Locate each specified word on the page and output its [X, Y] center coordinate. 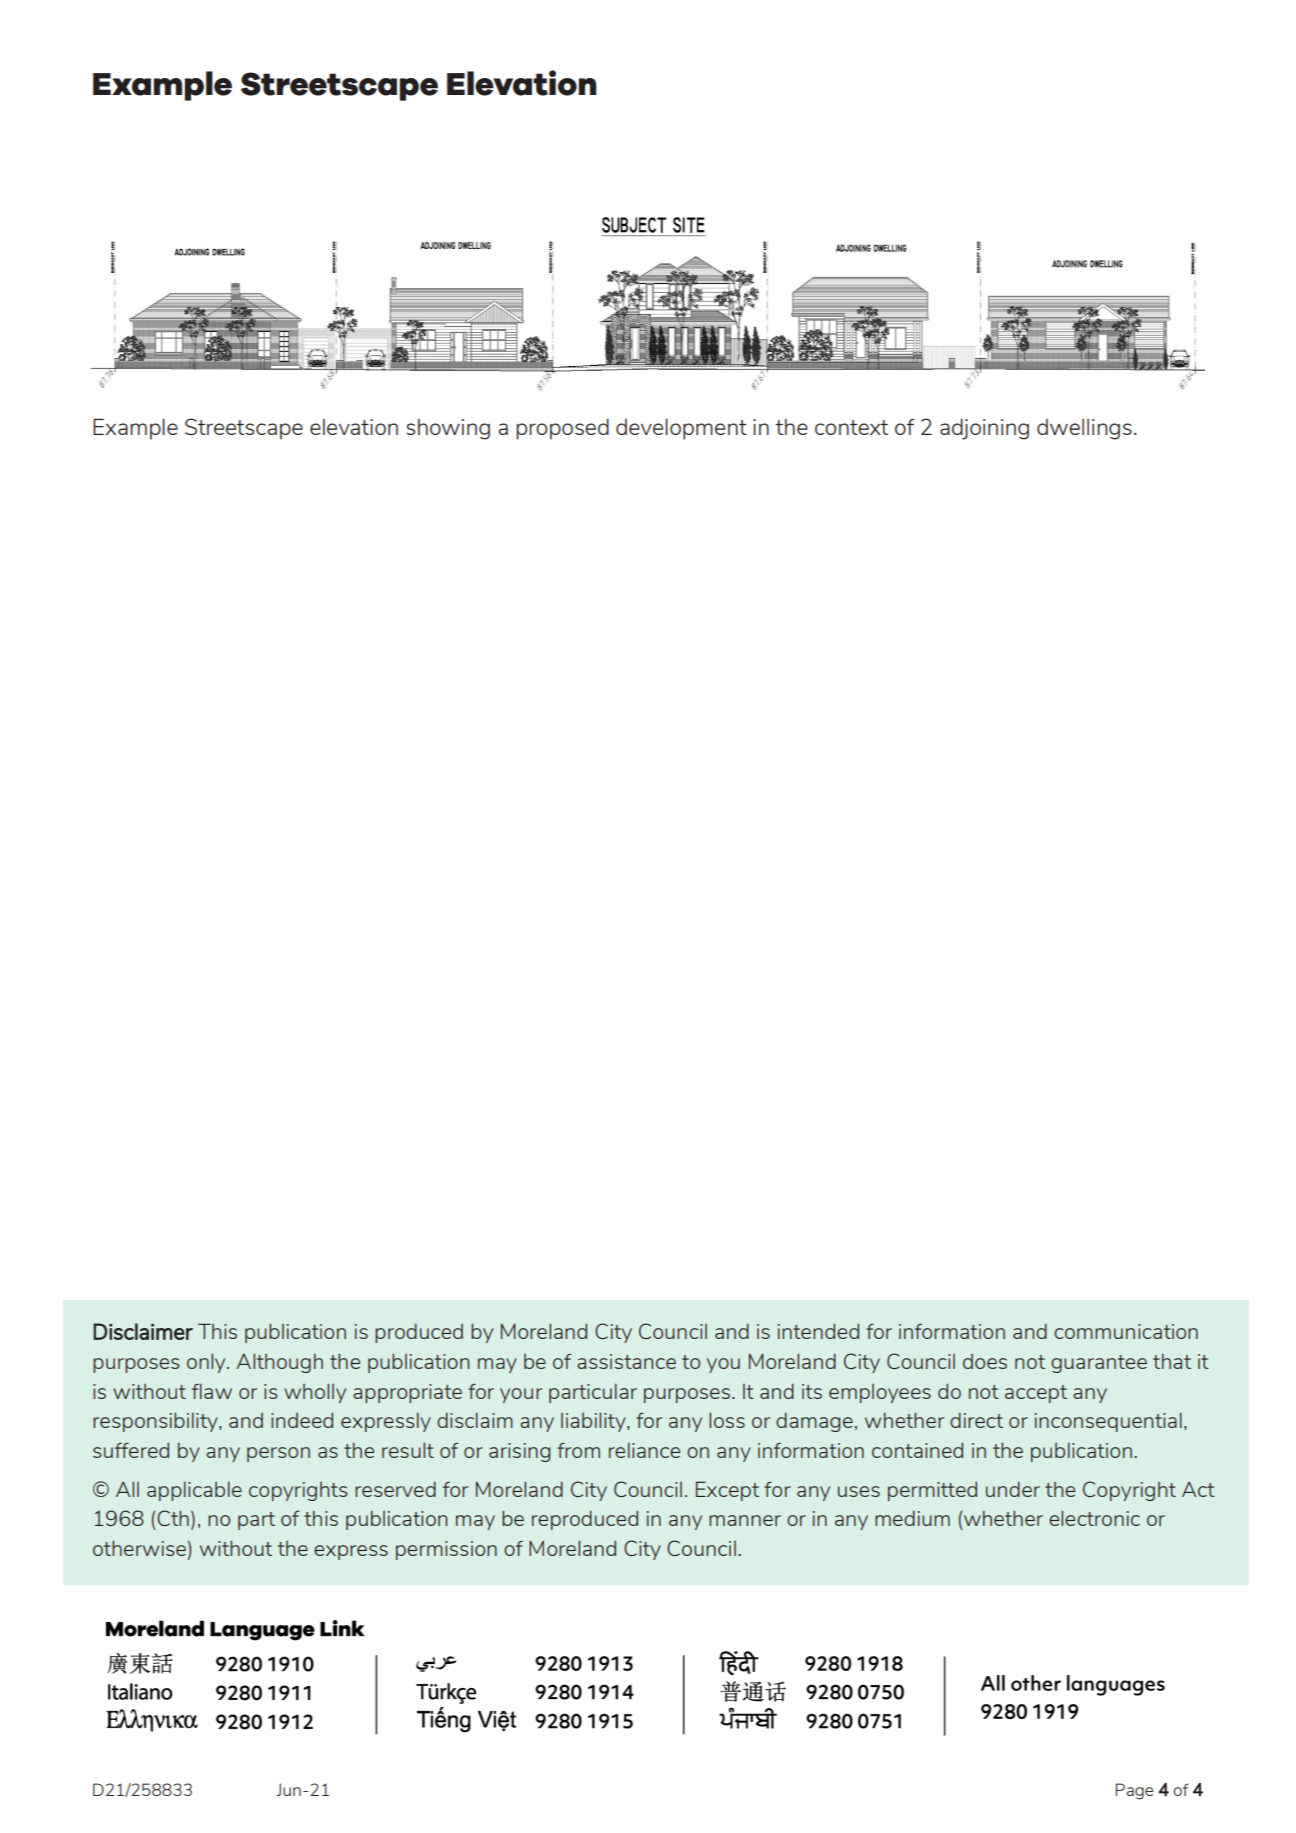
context [851, 427]
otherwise [139, 1548]
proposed [562, 429]
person [278, 1454]
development [681, 429]
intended [818, 1331]
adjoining [984, 429]
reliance [644, 1450]
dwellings [1084, 429]
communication [1126, 1331]
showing [448, 429]
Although [279, 1363]
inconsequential [1108, 1422]
